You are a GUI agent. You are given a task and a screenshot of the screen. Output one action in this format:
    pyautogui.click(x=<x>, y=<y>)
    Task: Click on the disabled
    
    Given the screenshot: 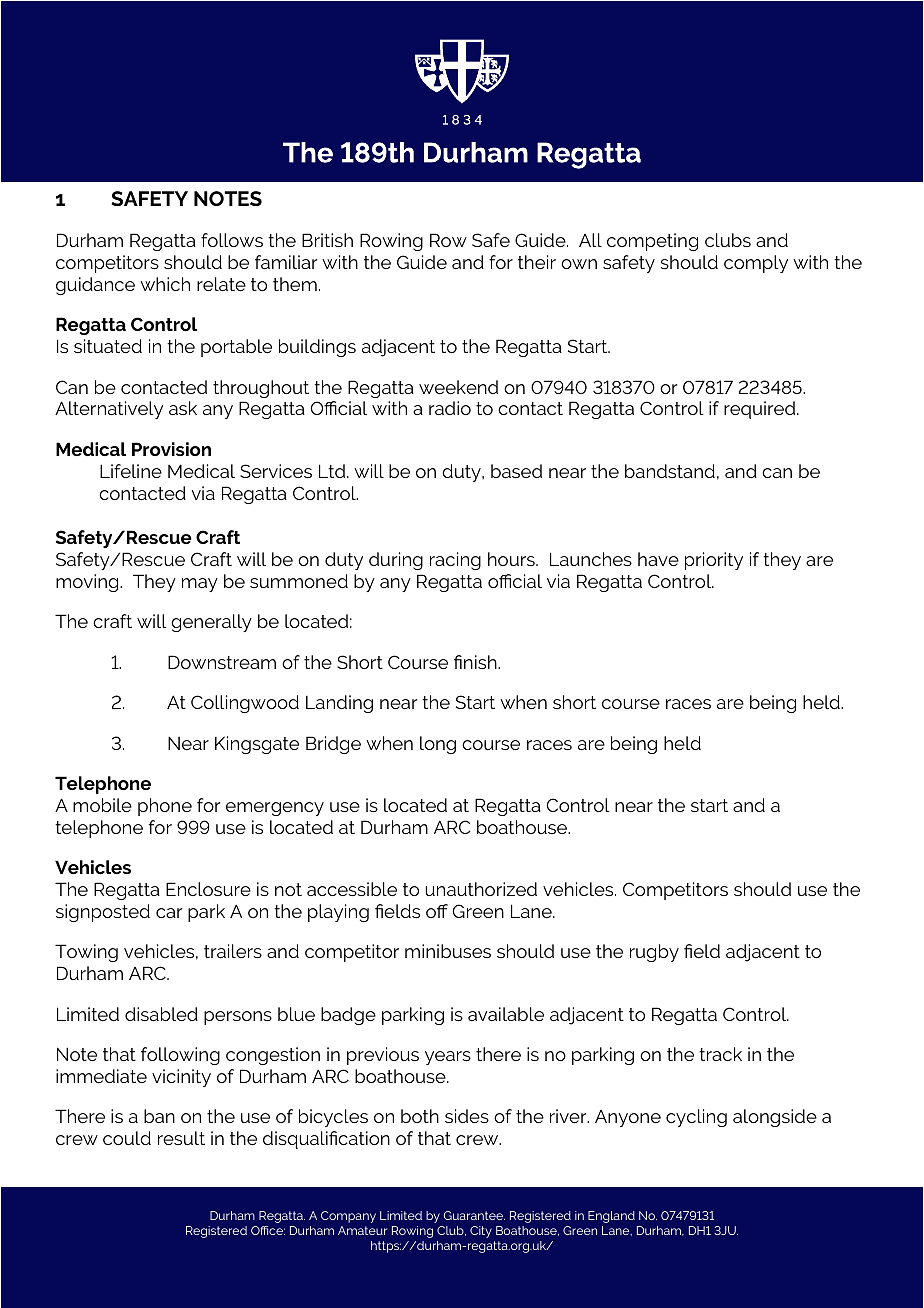 What is the action you would take?
    pyautogui.click(x=161, y=1014)
